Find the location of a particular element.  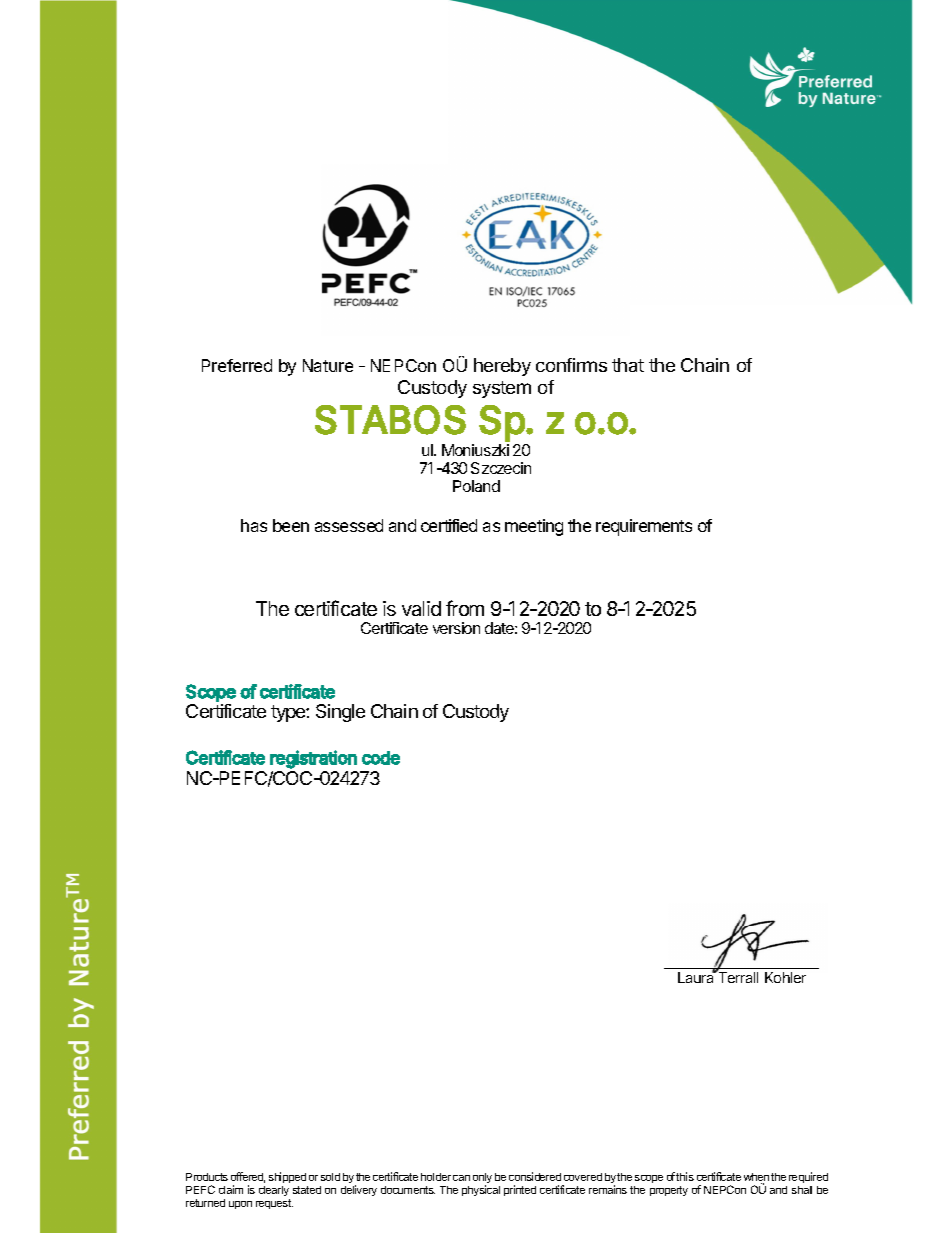

code is located at coordinates (381, 758).
